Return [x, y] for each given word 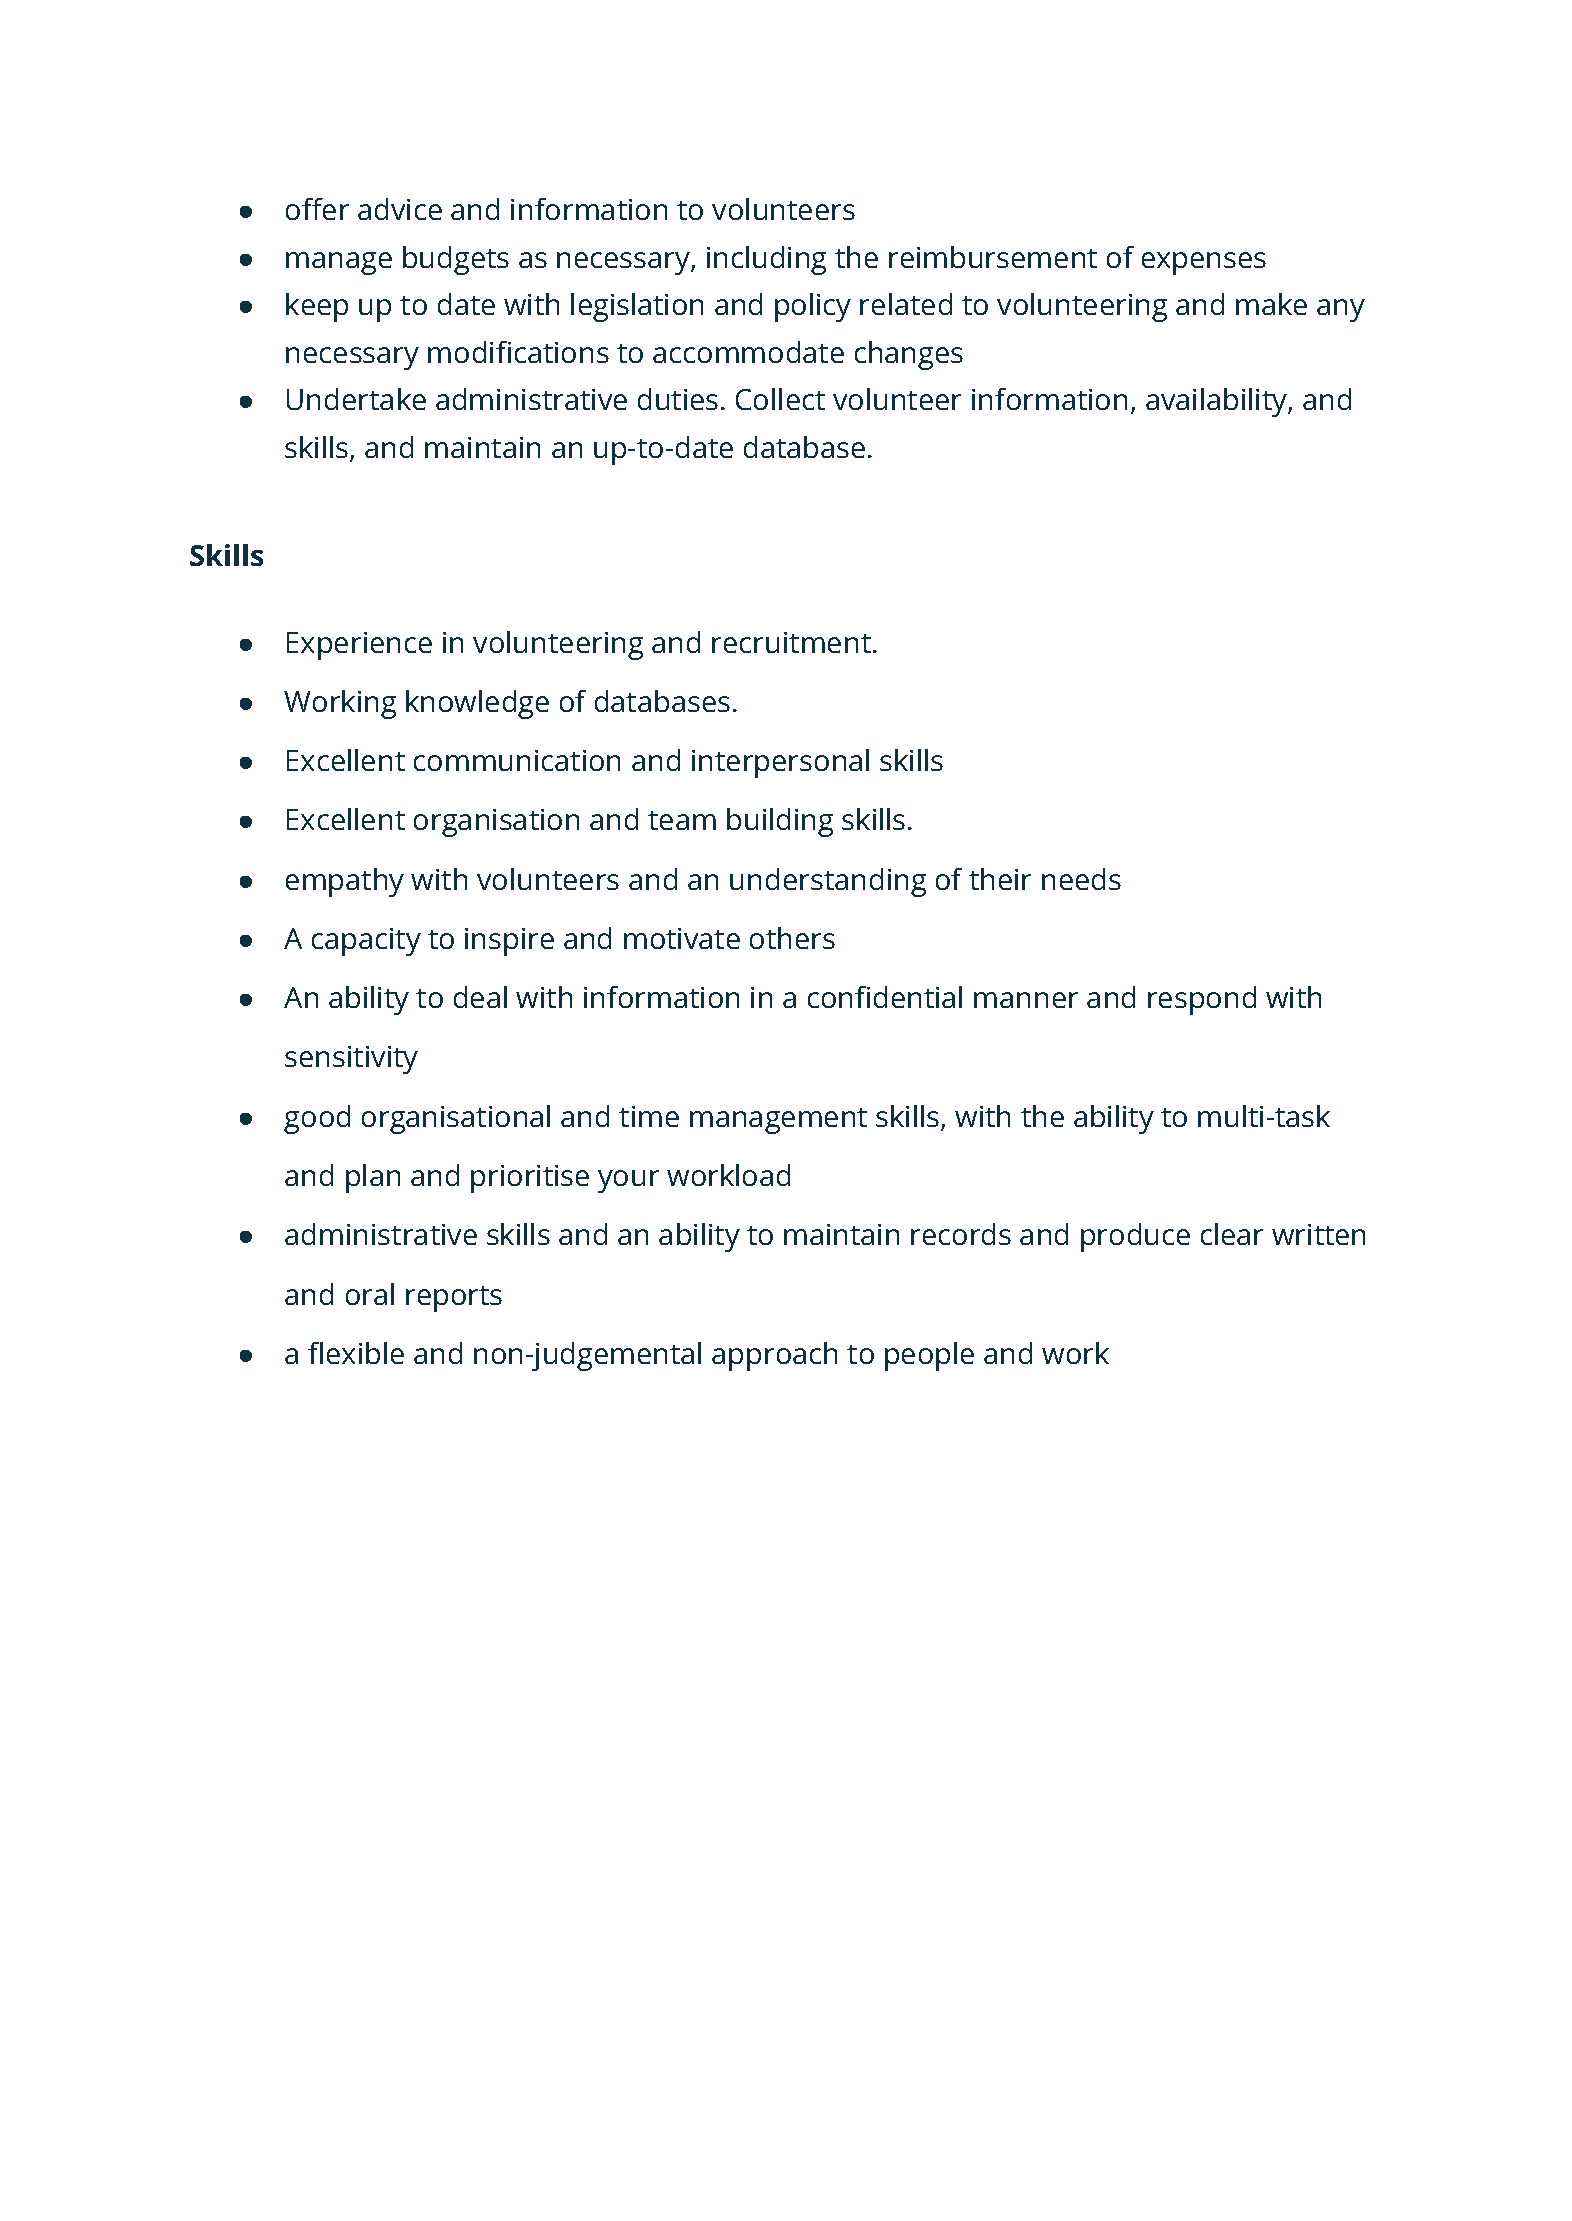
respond [1202, 1000]
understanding [828, 882]
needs [1081, 879]
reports [454, 1299]
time [649, 1116]
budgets [456, 260]
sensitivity [351, 1060]
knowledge [477, 704]
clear [1232, 1234]
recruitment [791, 642]
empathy [345, 882]
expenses [1204, 263]
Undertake [356, 399]
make [1271, 304]
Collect [780, 399]
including [766, 260]
